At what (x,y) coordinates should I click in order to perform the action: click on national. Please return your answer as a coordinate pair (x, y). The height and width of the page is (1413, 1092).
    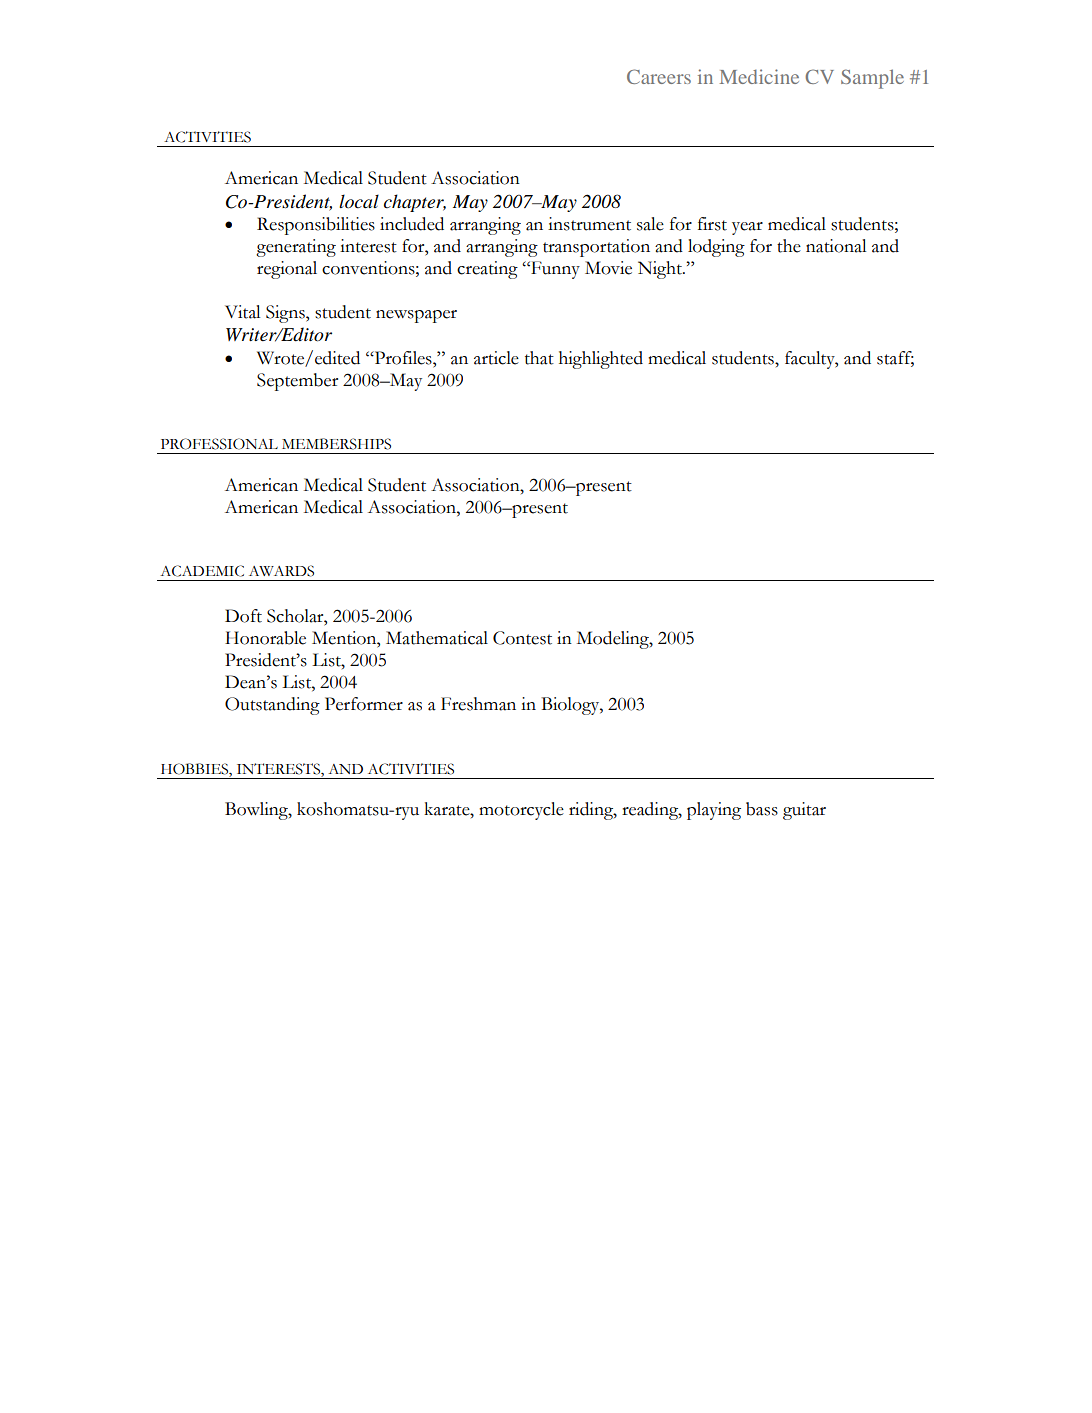
    Looking at the image, I should click on (836, 246).
